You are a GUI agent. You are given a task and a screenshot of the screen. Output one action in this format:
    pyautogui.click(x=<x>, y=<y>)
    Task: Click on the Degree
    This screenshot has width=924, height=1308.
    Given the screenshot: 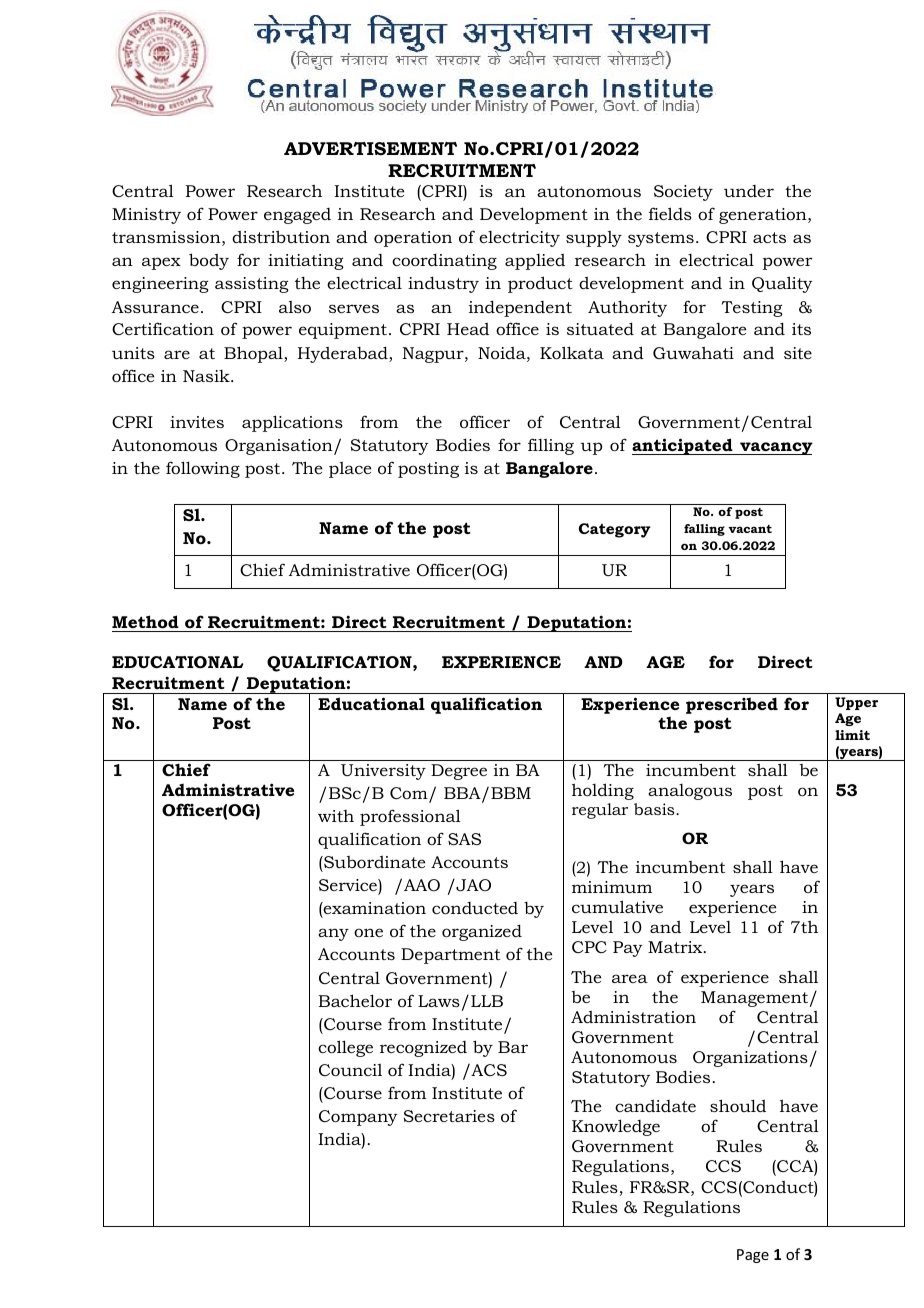 What is the action you would take?
    pyautogui.click(x=459, y=772)
